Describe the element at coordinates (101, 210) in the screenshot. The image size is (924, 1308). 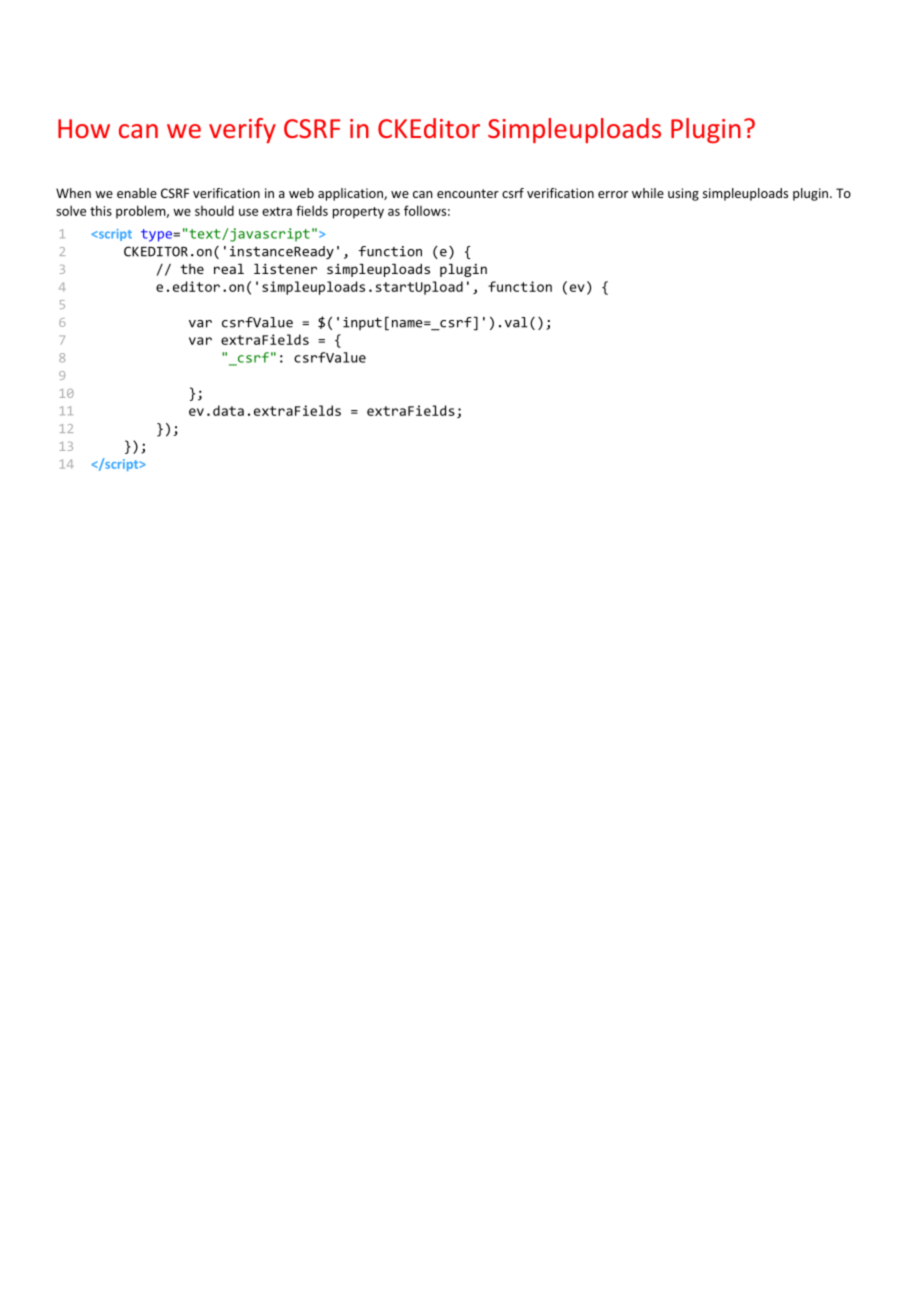
I see `this` at that location.
